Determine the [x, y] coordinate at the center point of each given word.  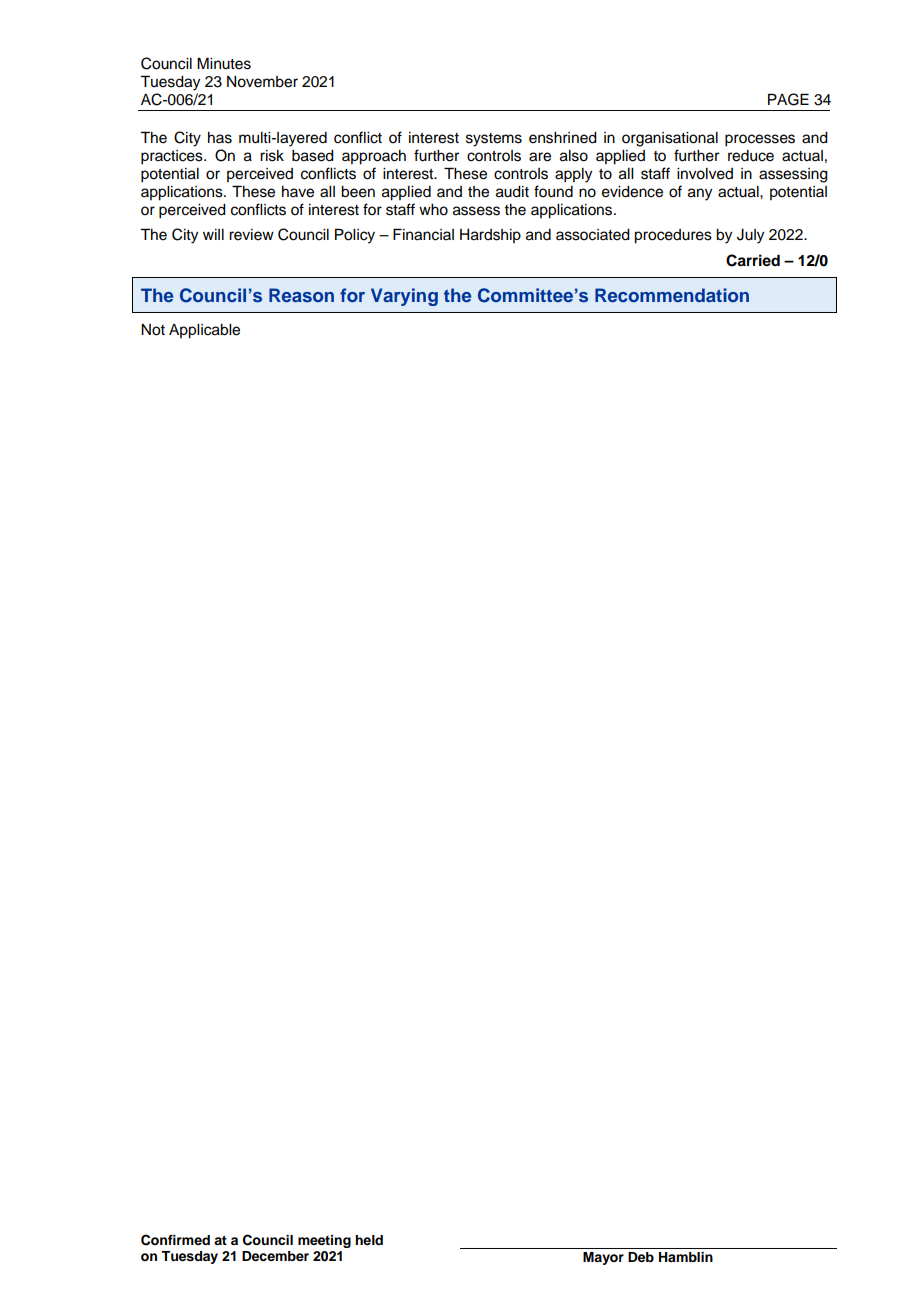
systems [494, 140]
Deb [641, 1257]
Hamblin [686, 1257]
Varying [404, 297]
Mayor [603, 1258]
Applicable [204, 331]
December [275, 1256]
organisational [670, 139]
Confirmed [175, 1240]
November [262, 82]
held [369, 1240]
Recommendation [672, 295]
